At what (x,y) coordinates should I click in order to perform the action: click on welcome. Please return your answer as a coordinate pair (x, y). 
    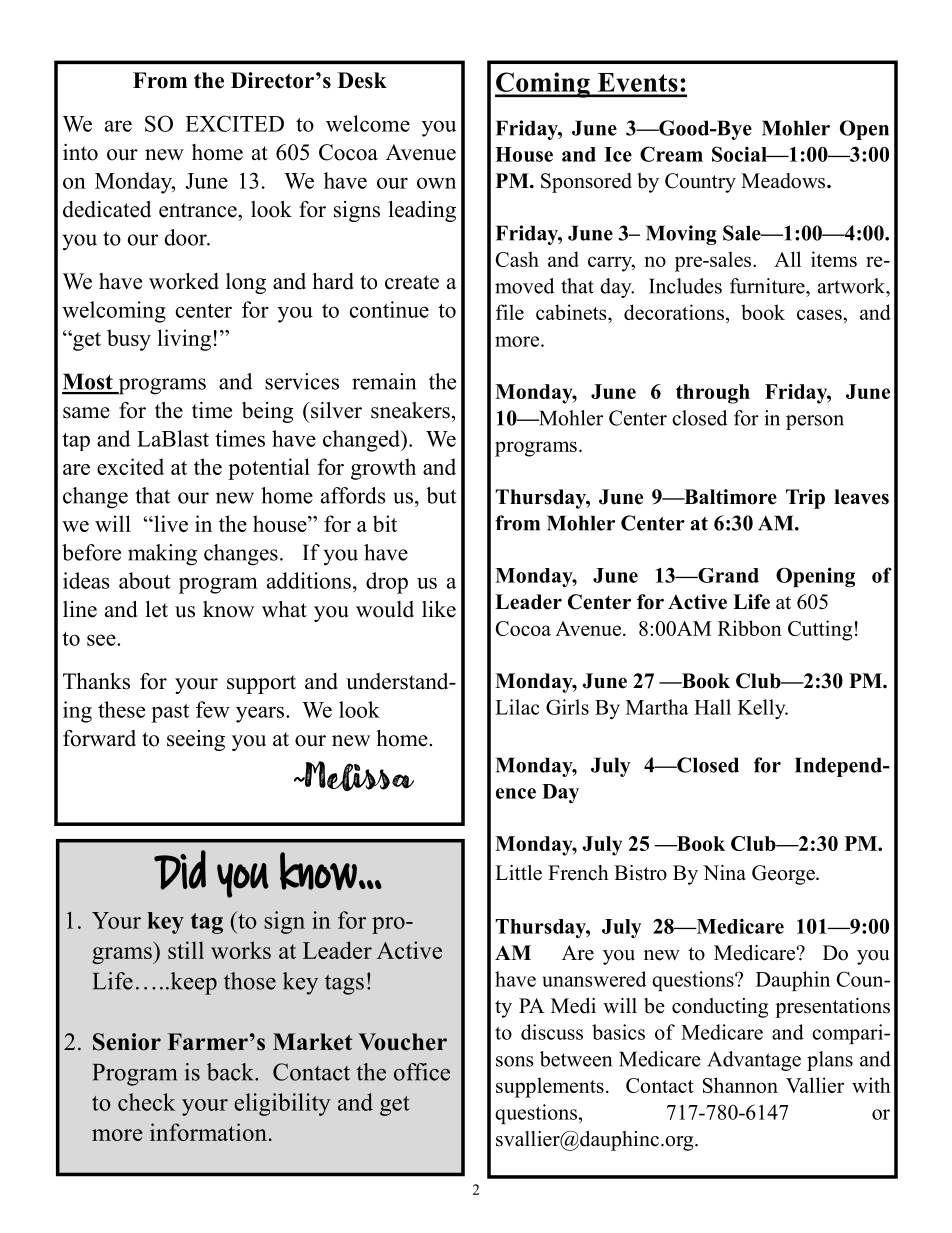
    Looking at the image, I should click on (368, 123).
